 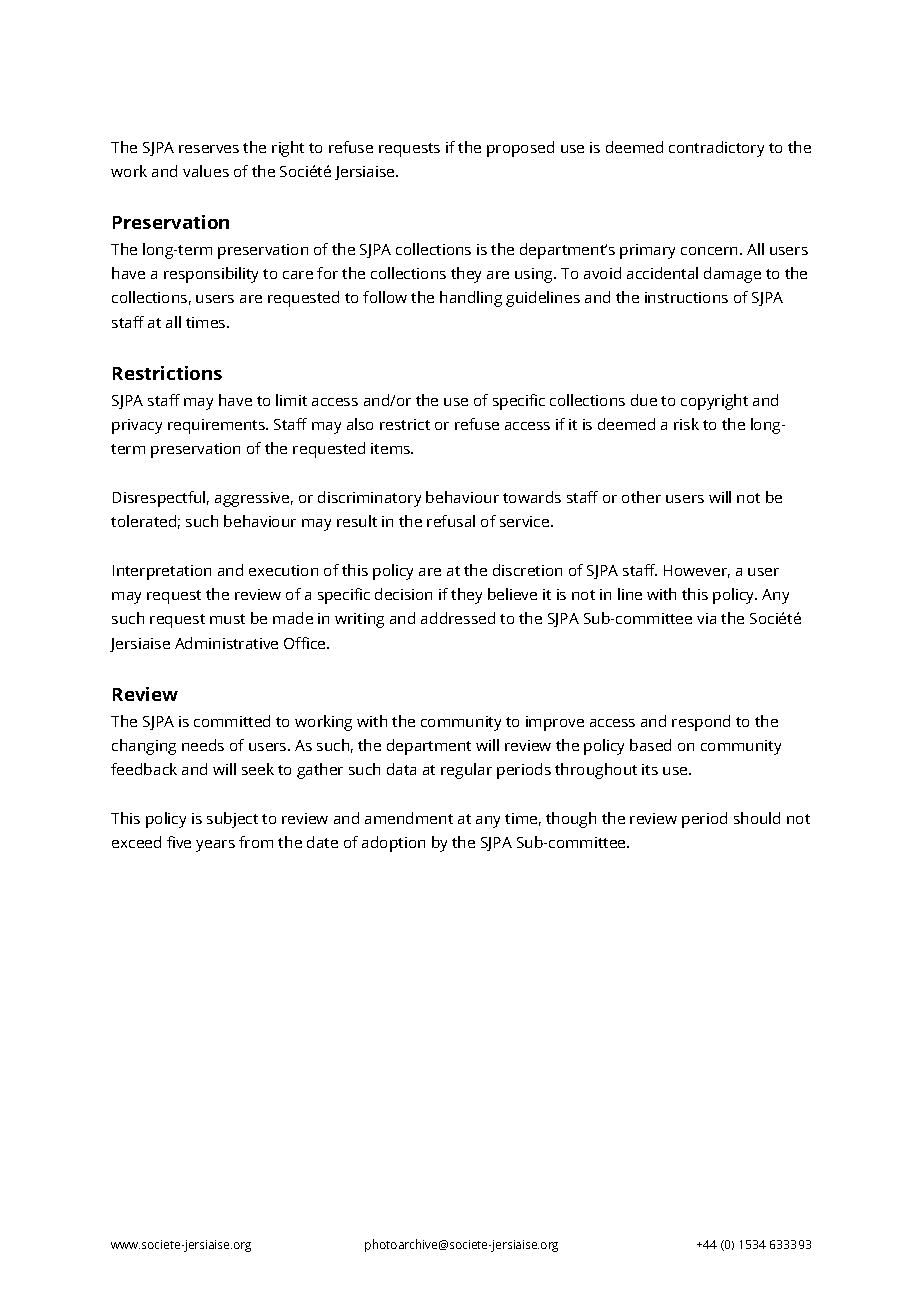 What do you see at coordinates (716, 149) in the screenshot?
I see `contradictory` at bounding box center [716, 149].
